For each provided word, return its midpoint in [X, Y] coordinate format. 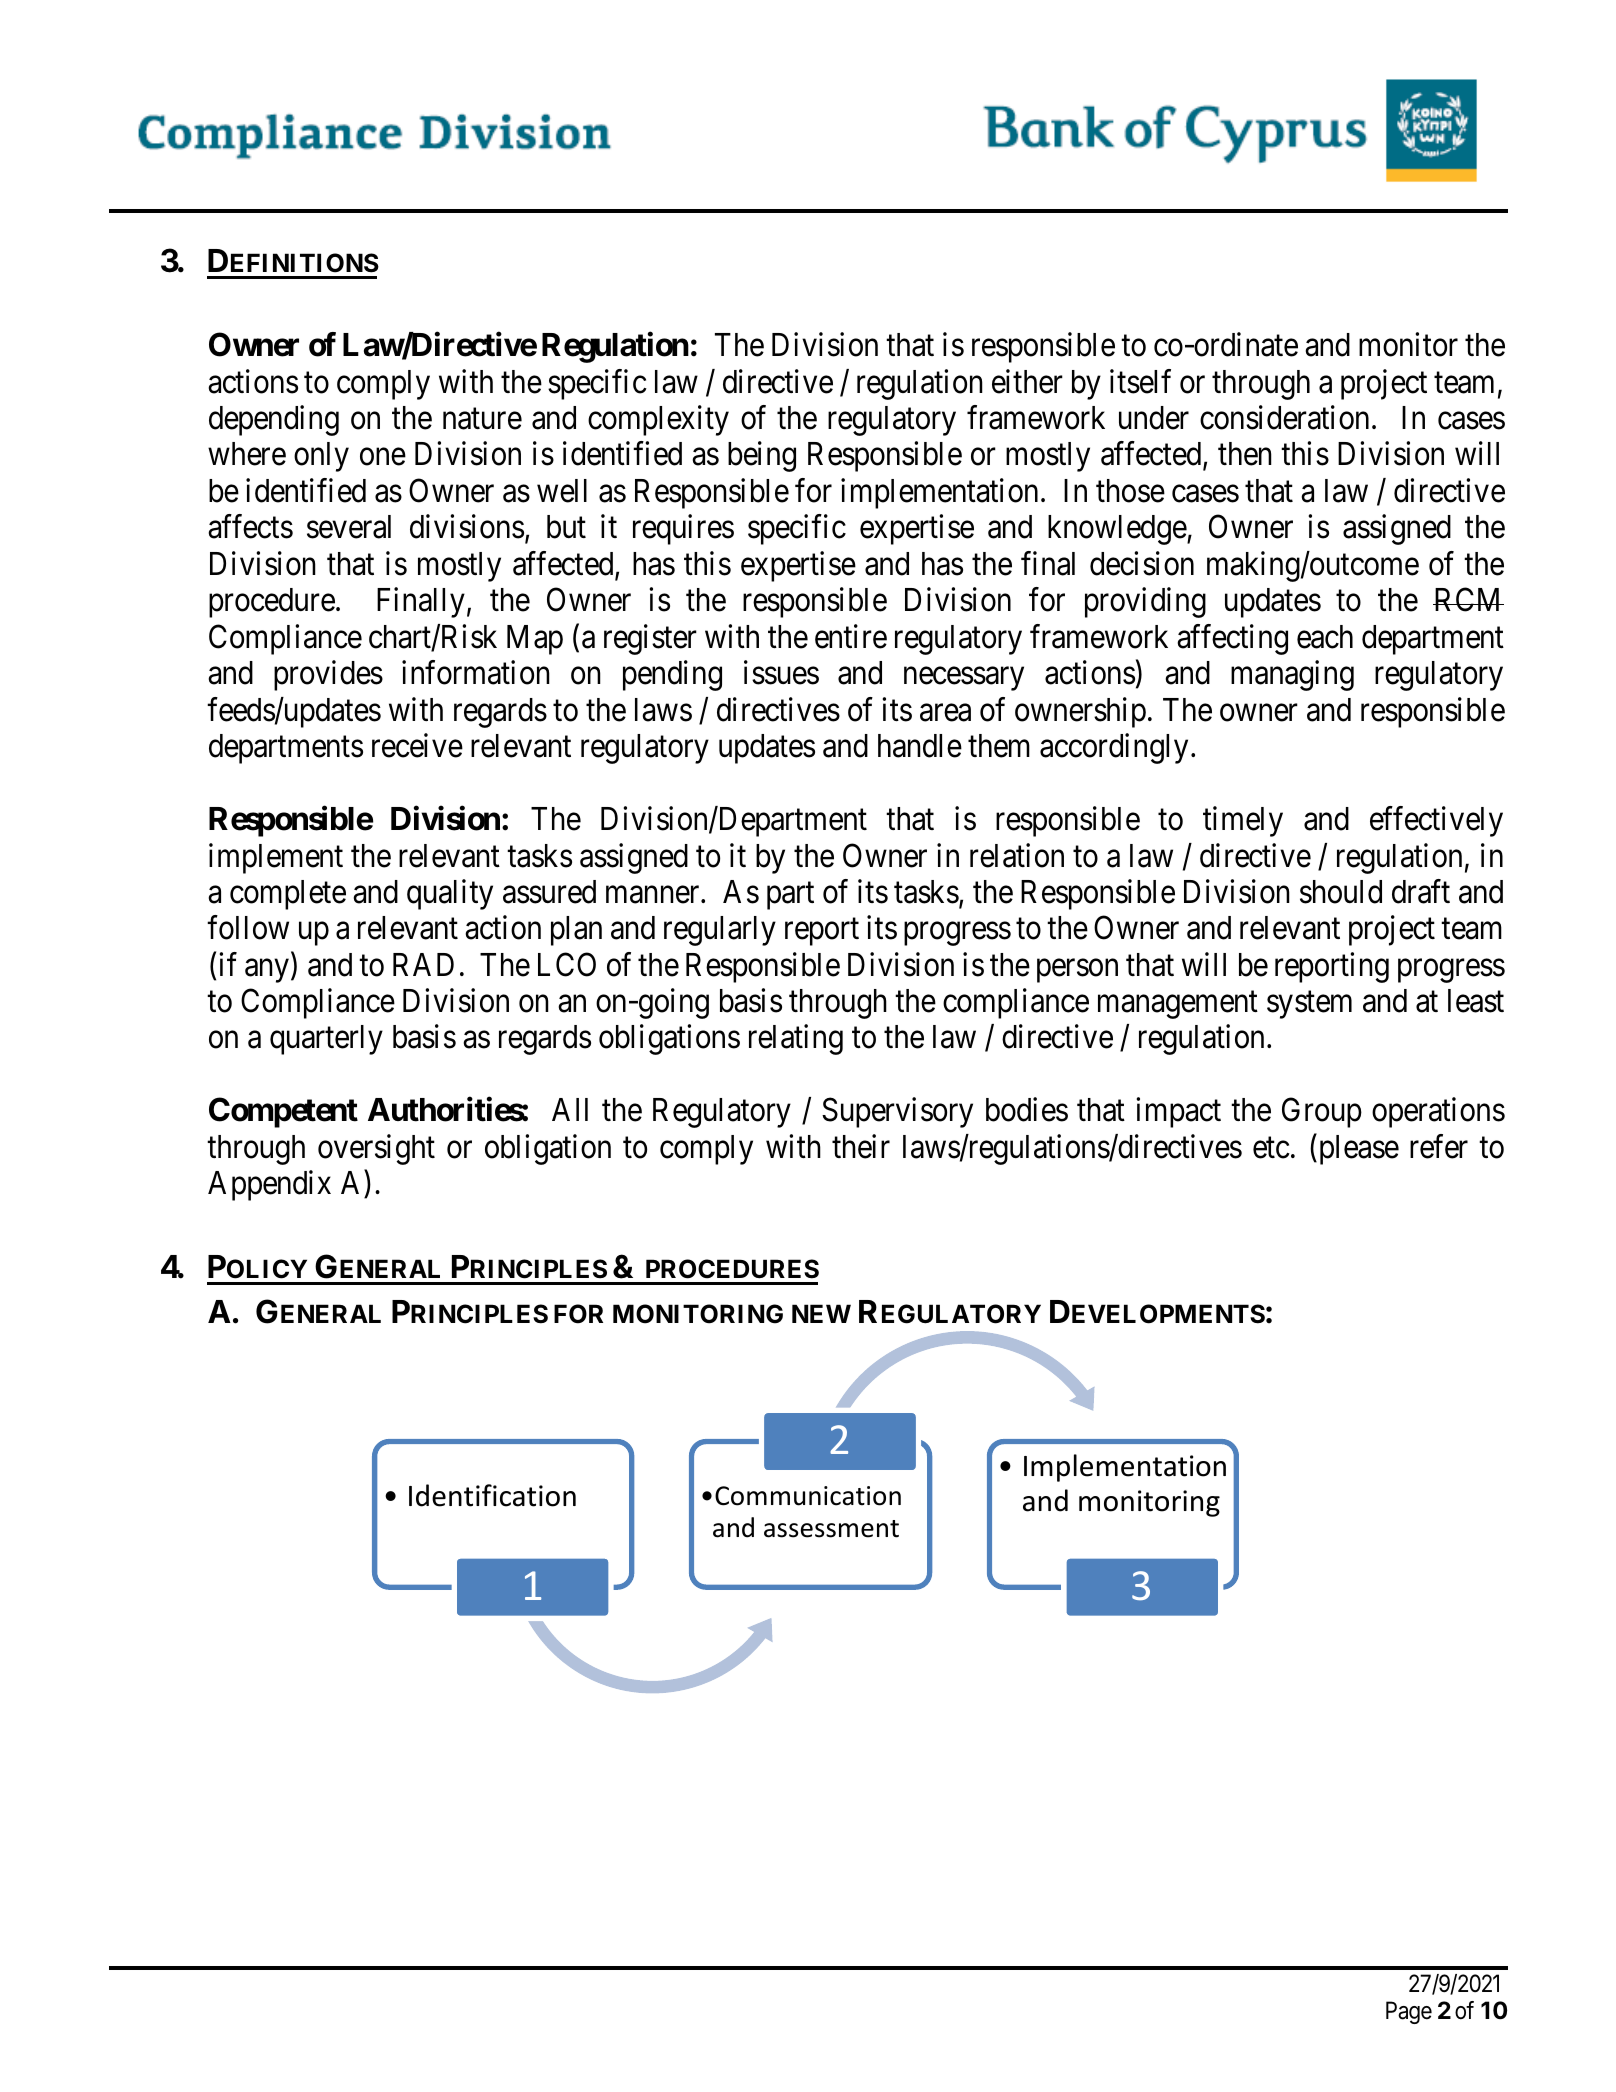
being [762, 457]
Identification [492, 1495]
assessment [831, 1529]
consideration [1284, 417]
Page [1409, 2012]
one [383, 457]
